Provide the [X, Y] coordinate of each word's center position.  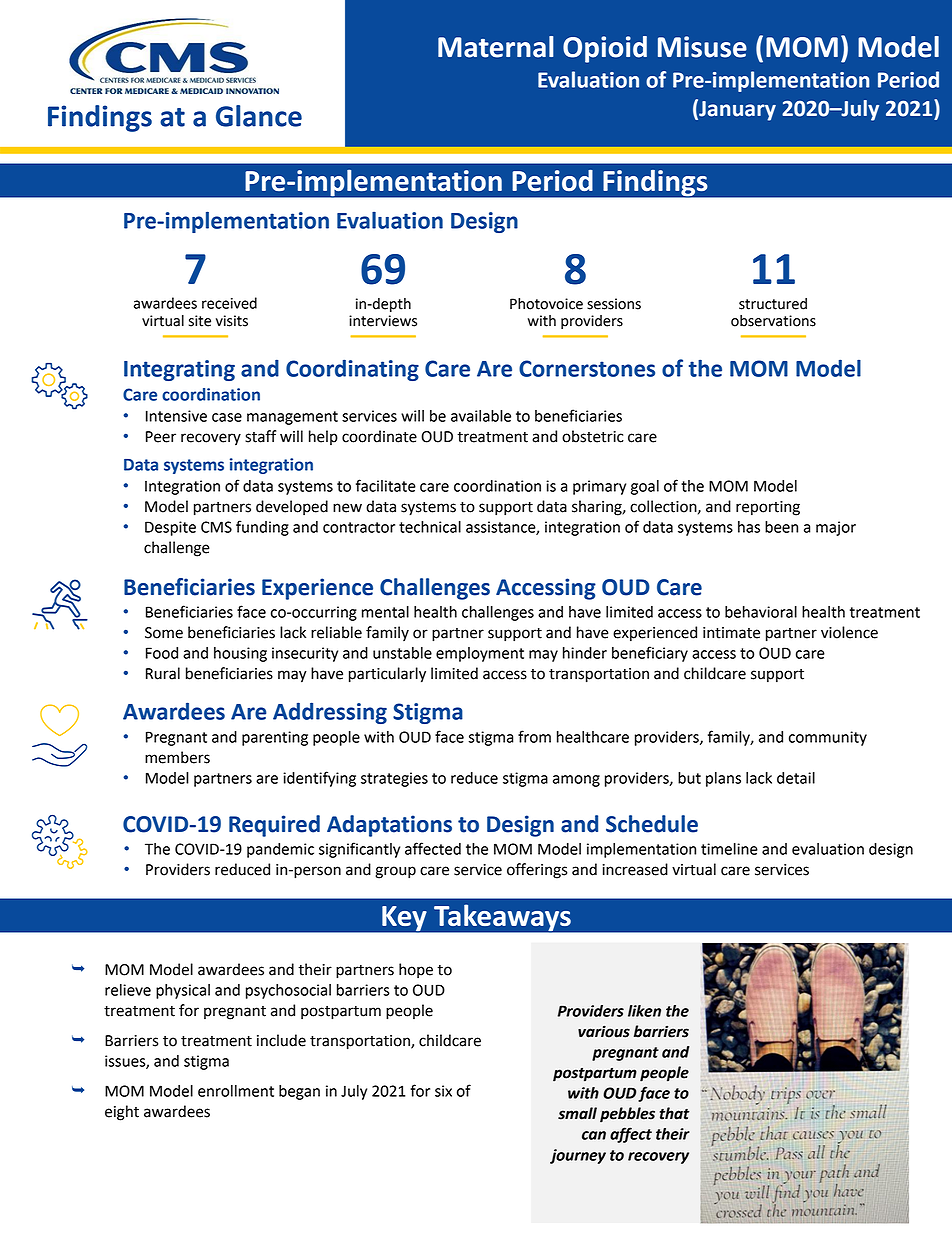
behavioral [761, 612]
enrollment [236, 1091]
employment [480, 654]
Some [164, 633]
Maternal [496, 47]
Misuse [702, 47]
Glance [259, 116]
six [443, 1091]
